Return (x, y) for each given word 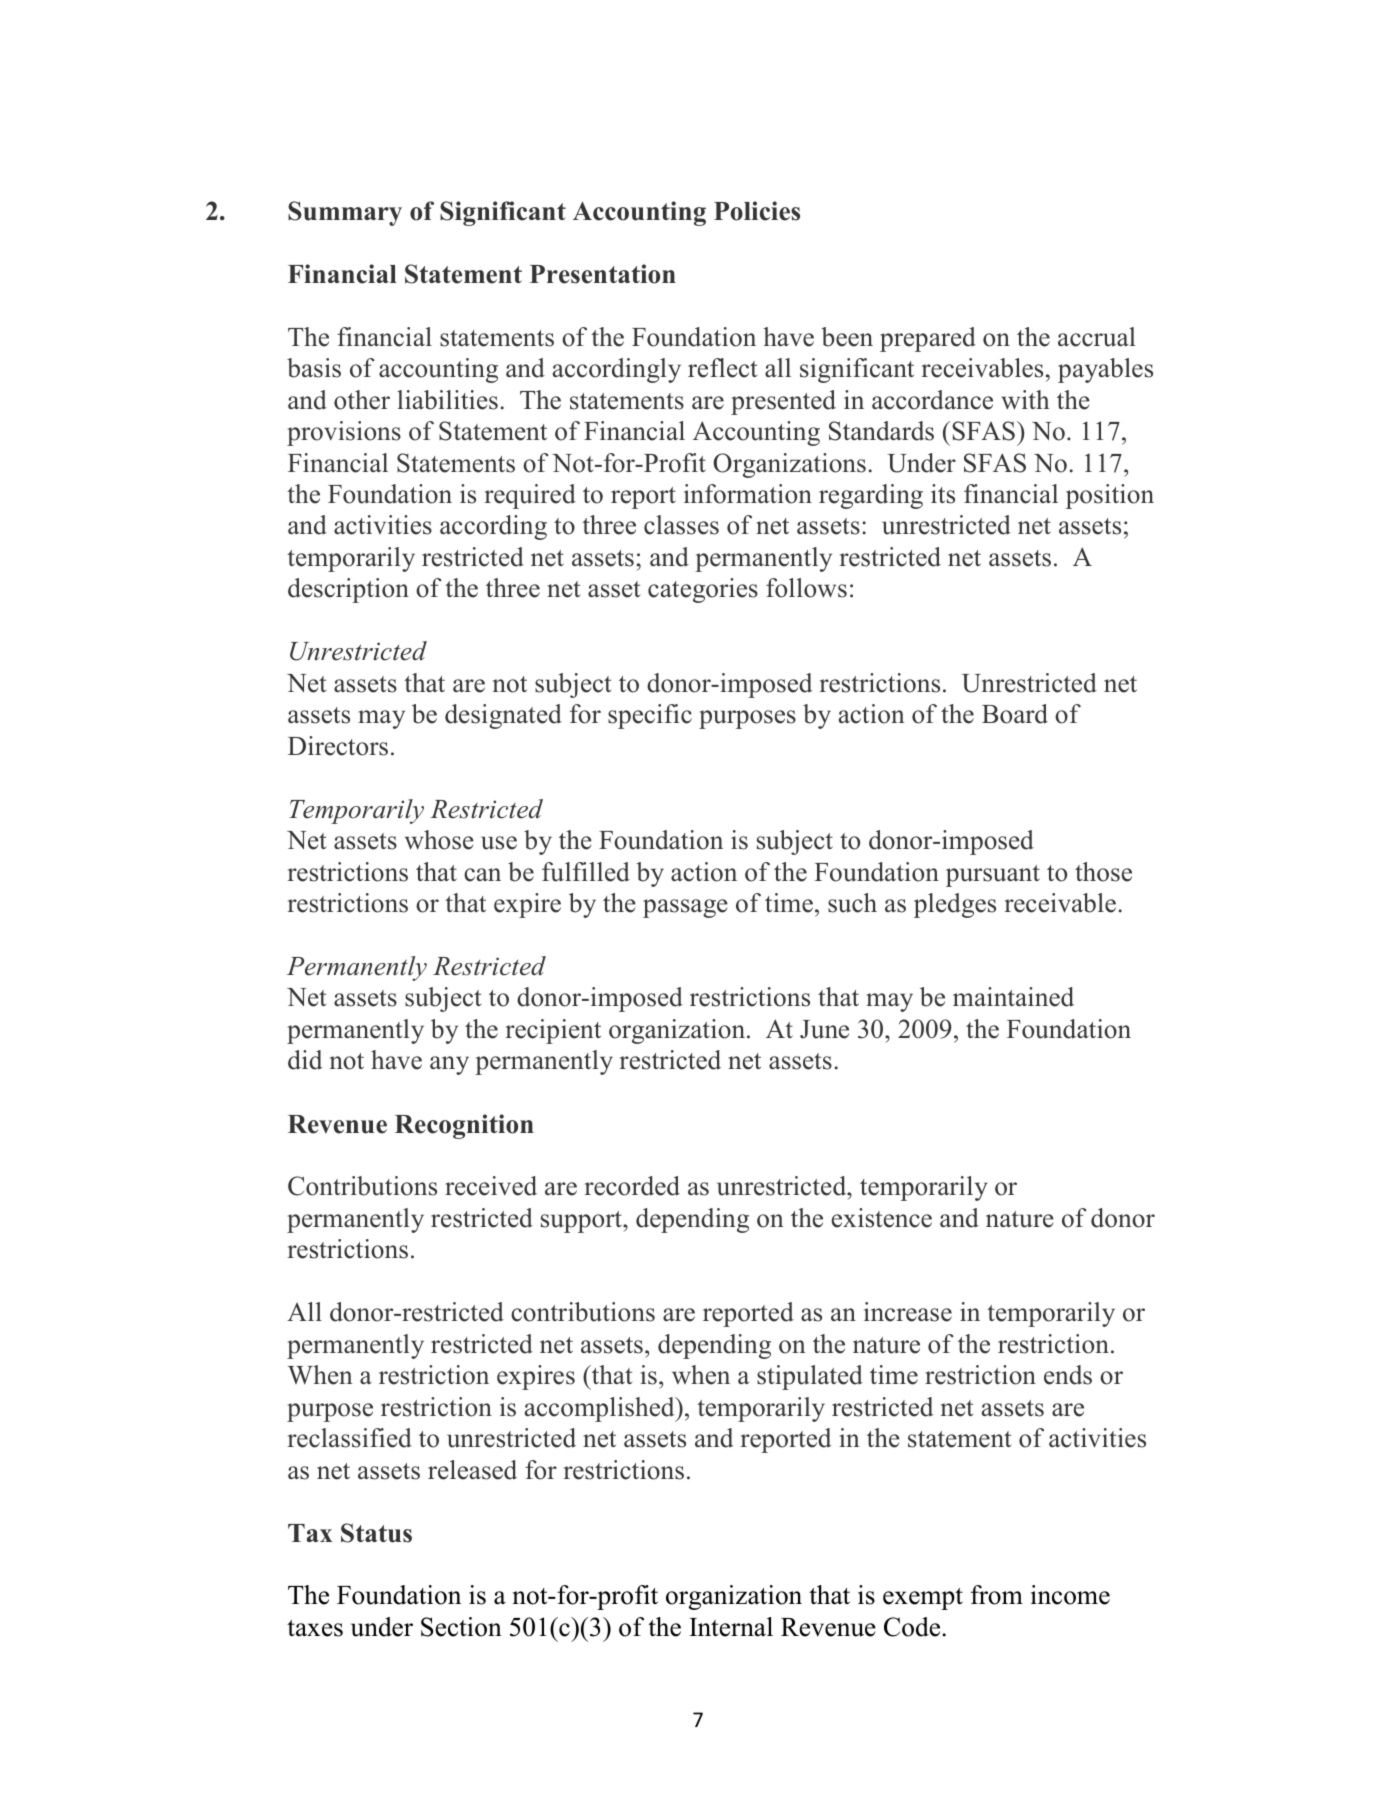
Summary (345, 213)
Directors (338, 746)
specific (650, 716)
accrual (1097, 337)
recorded (632, 1186)
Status (376, 1533)
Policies (757, 211)
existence (882, 1218)
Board (1015, 714)
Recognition (464, 1126)
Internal (731, 1627)
